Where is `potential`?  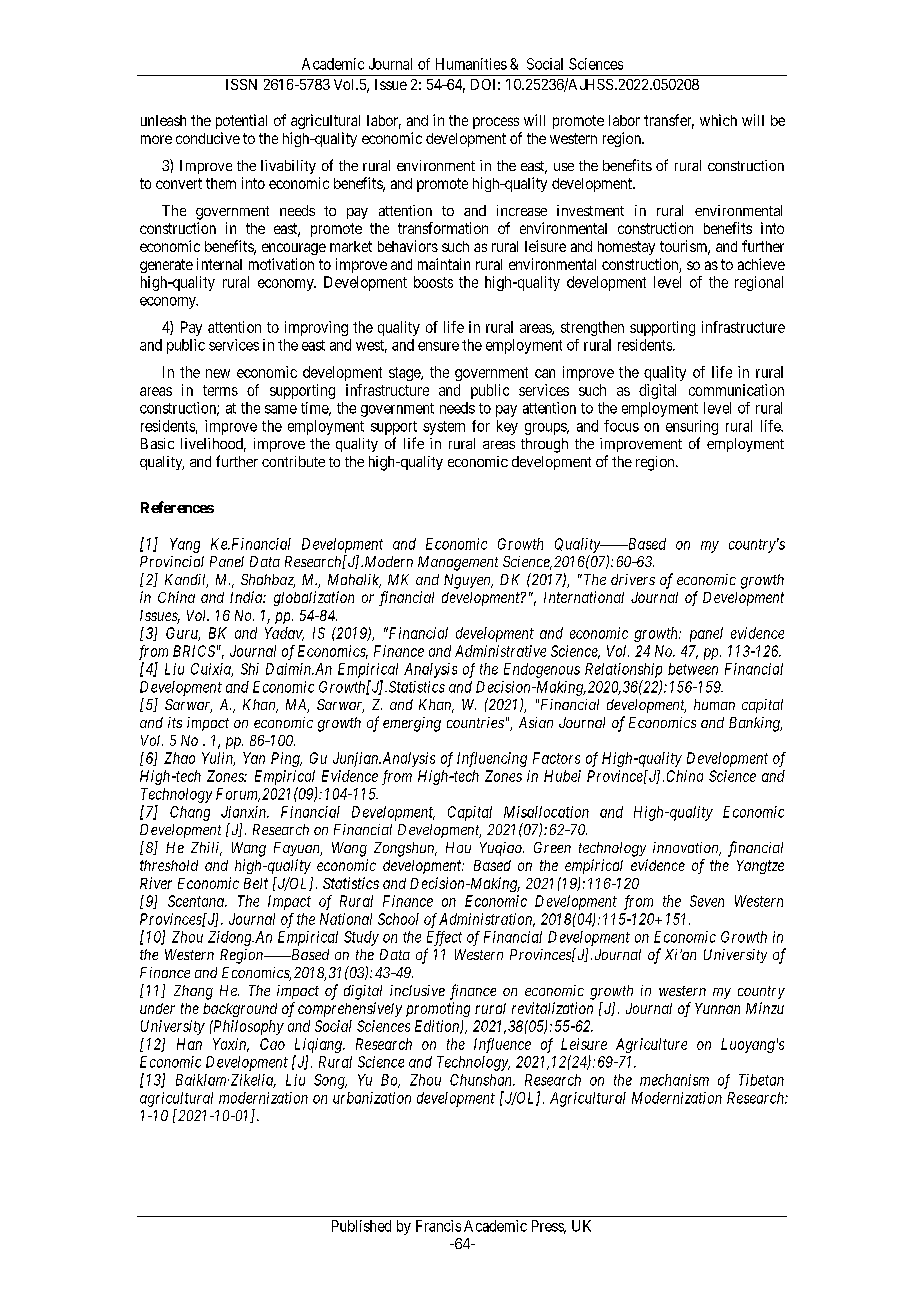
potential is located at coordinates (241, 121).
